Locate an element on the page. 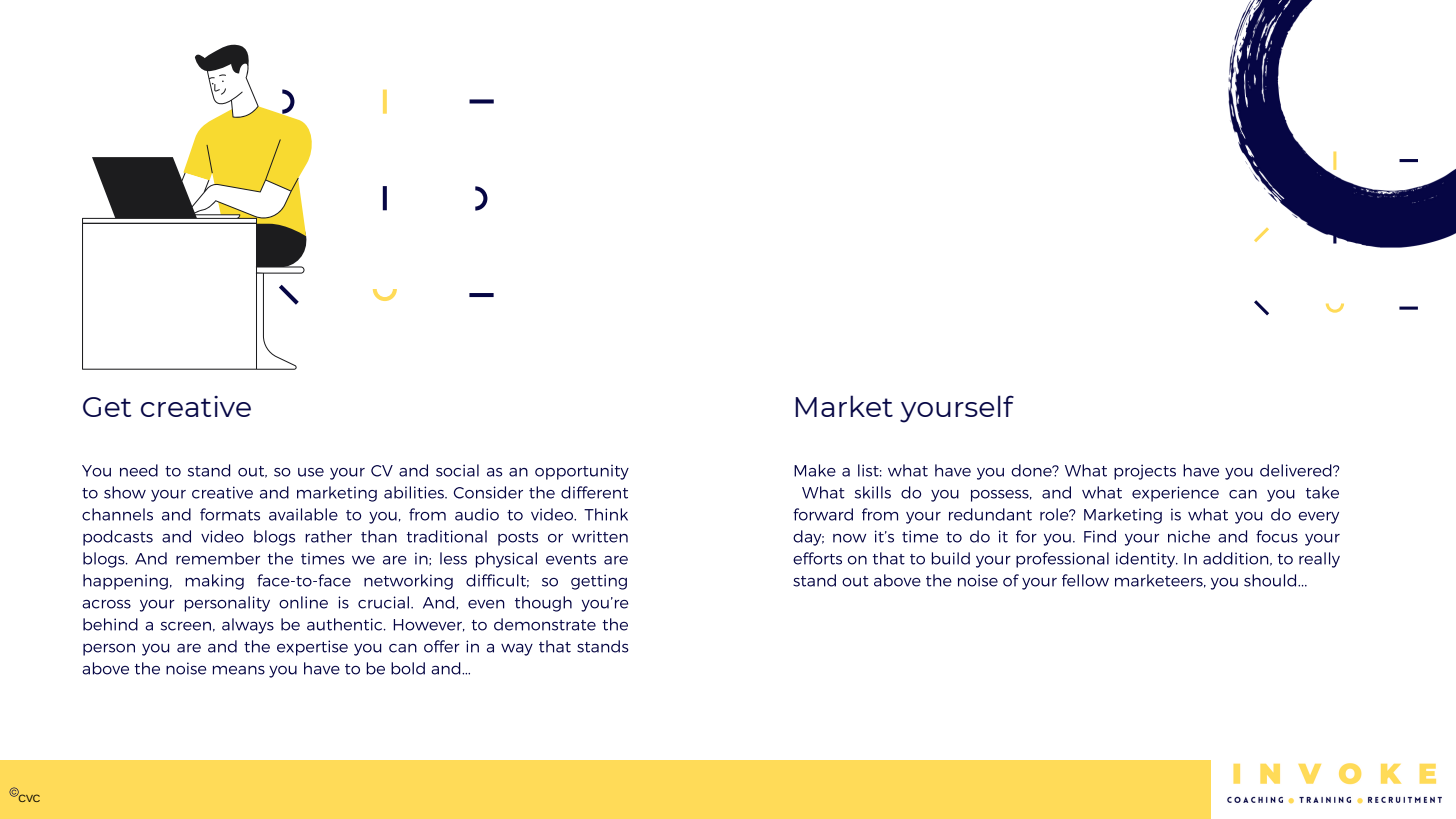 This image has width=1456, height=819. identity is located at coordinates (1147, 560).
